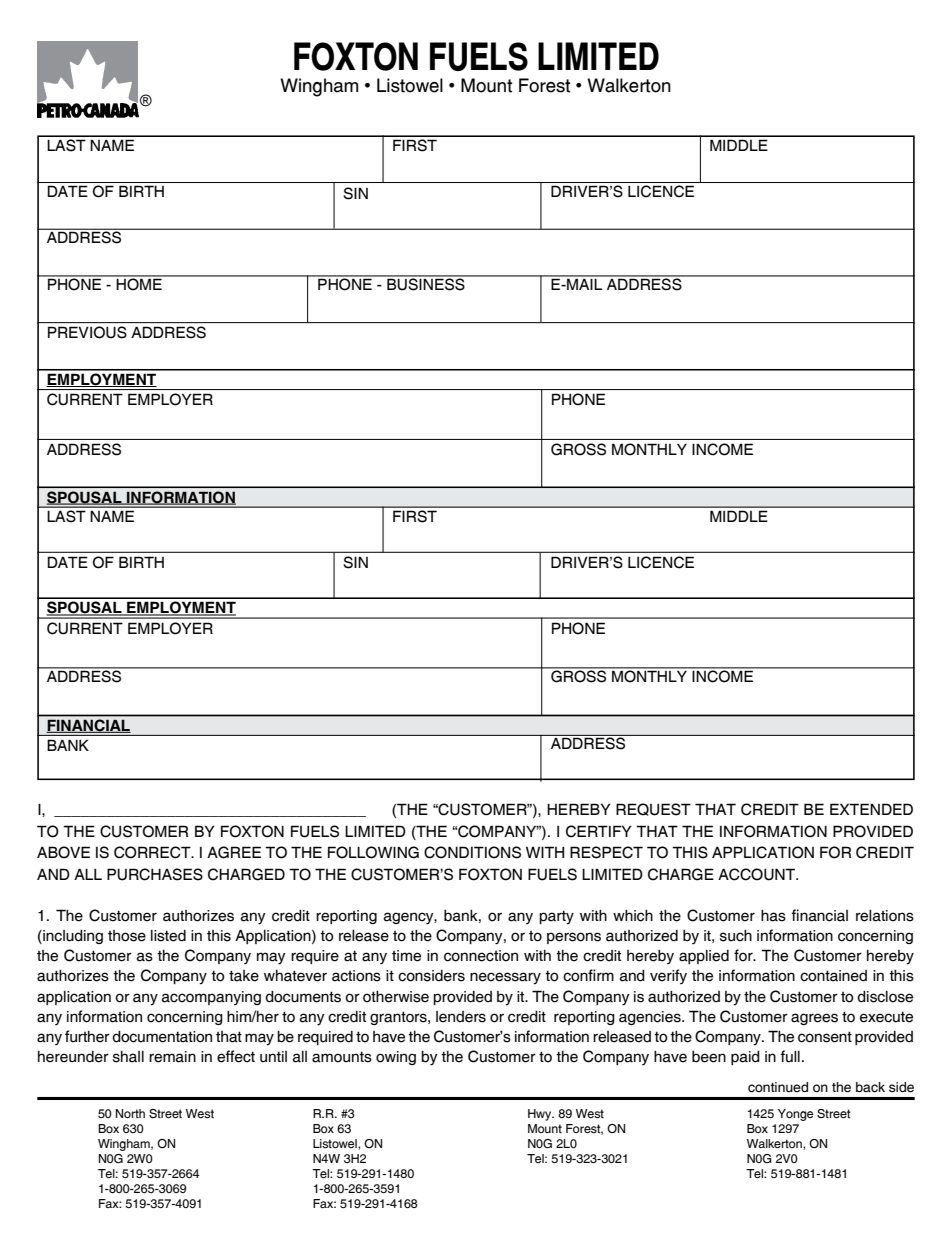 The height and width of the screenshot is (1233, 952). Describe the element at coordinates (139, 283) in the screenshot. I see `HOME` at that location.
